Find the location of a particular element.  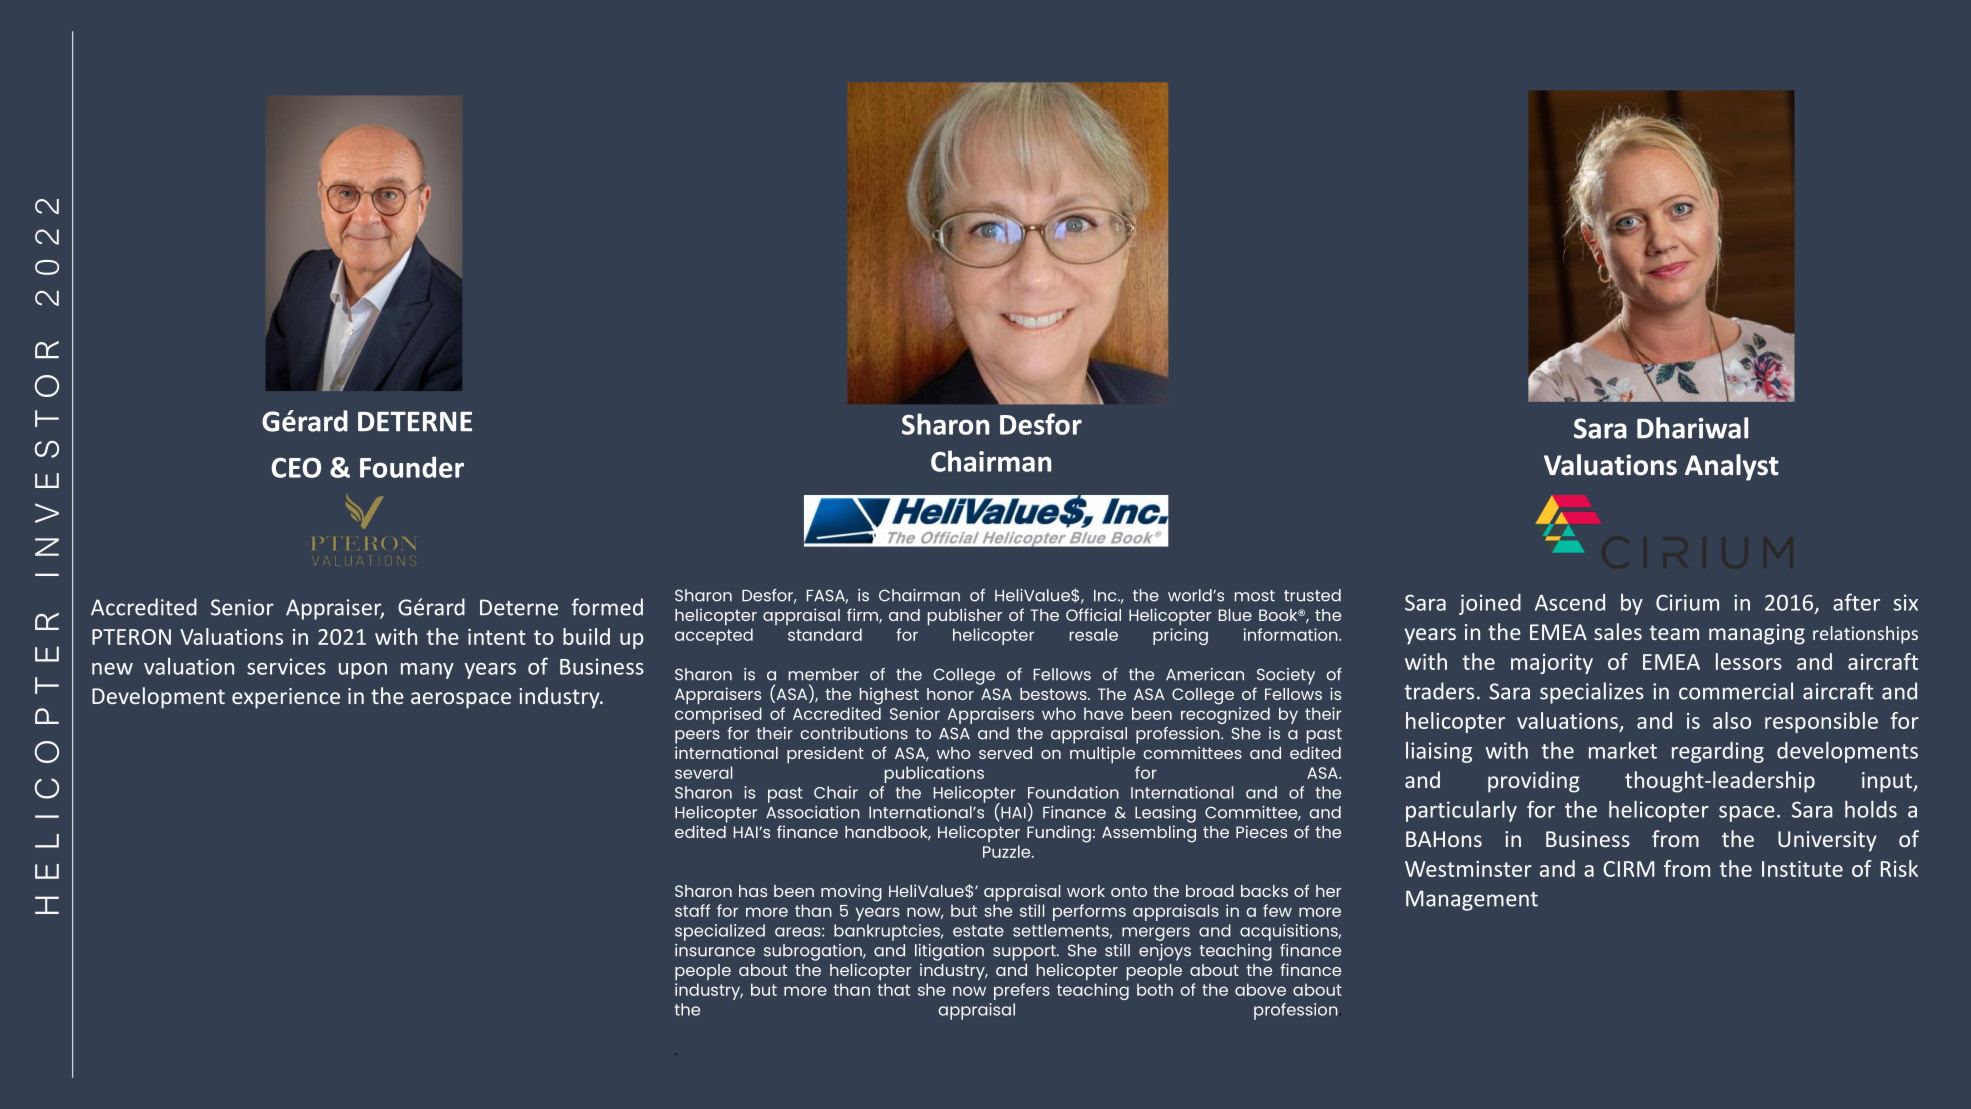

resale is located at coordinates (1094, 634).
